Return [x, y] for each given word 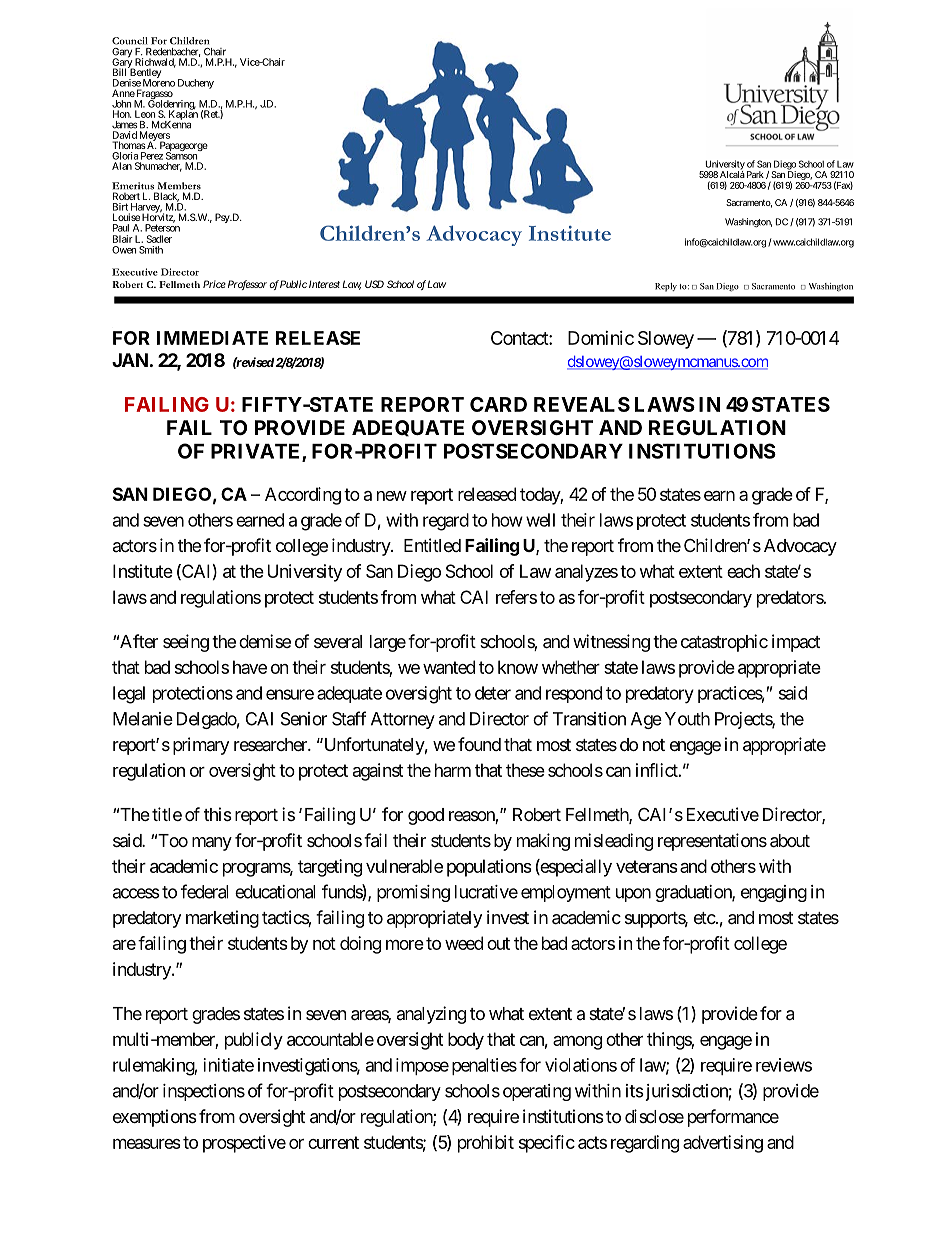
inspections [204, 1092]
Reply [666, 287]
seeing [186, 643]
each [743, 571]
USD [374, 284]
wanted [449, 667]
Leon [145, 114]
